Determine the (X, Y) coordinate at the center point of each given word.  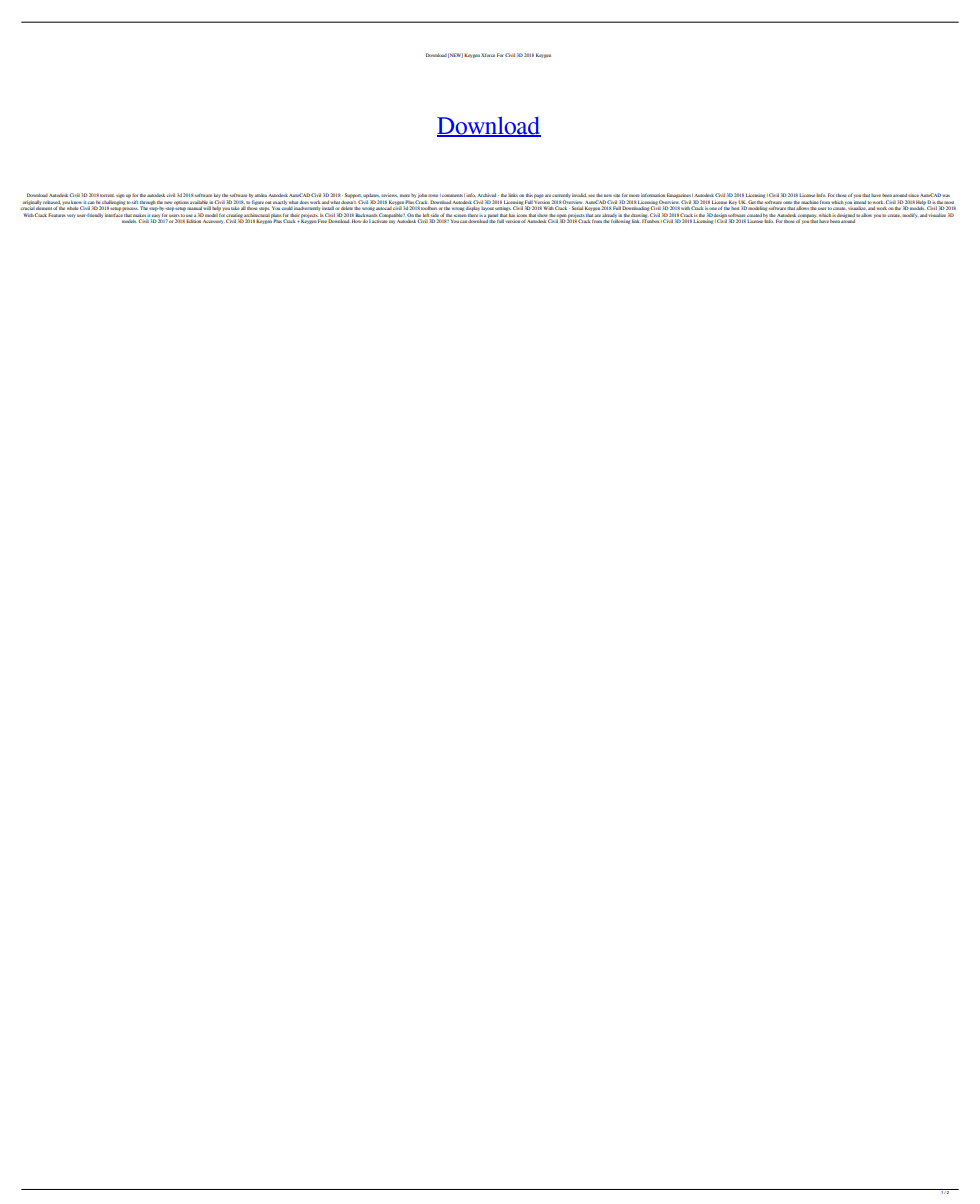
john (422, 197)
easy (155, 217)
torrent (107, 195)
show (542, 215)
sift (135, 202)
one (712, 209)
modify (910, 215)
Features (57, 215)
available (199, 202)
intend (860, 202)
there (473, 215)
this (529, 195)
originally (32, 202)
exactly (280, 202)
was (946, 196)
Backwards (366, 215)
